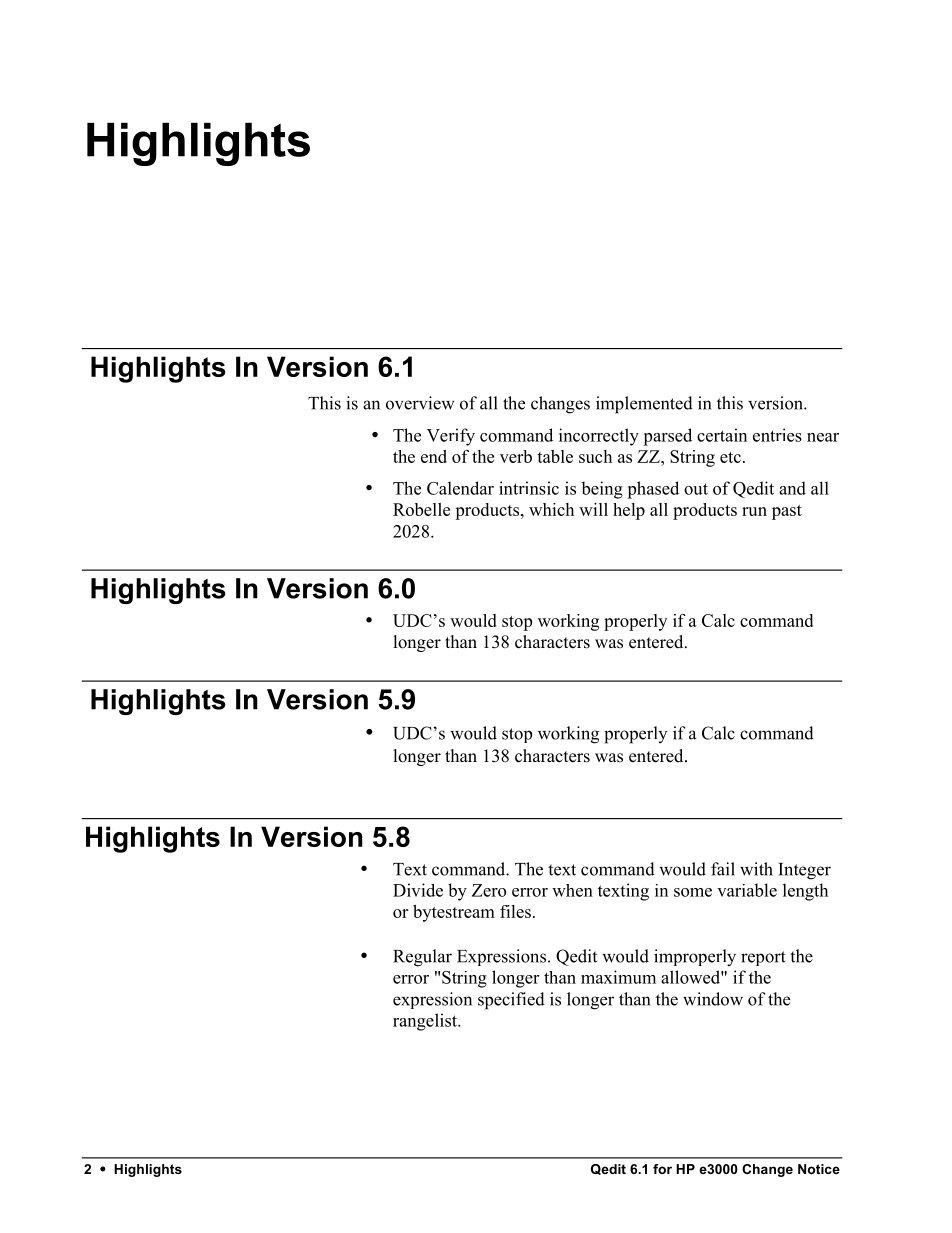 The height and width of the document is (1233, 952). What do you see at coordinates (451, 437) in the document?
I see `Verify` at bounding box center [451, 437].
